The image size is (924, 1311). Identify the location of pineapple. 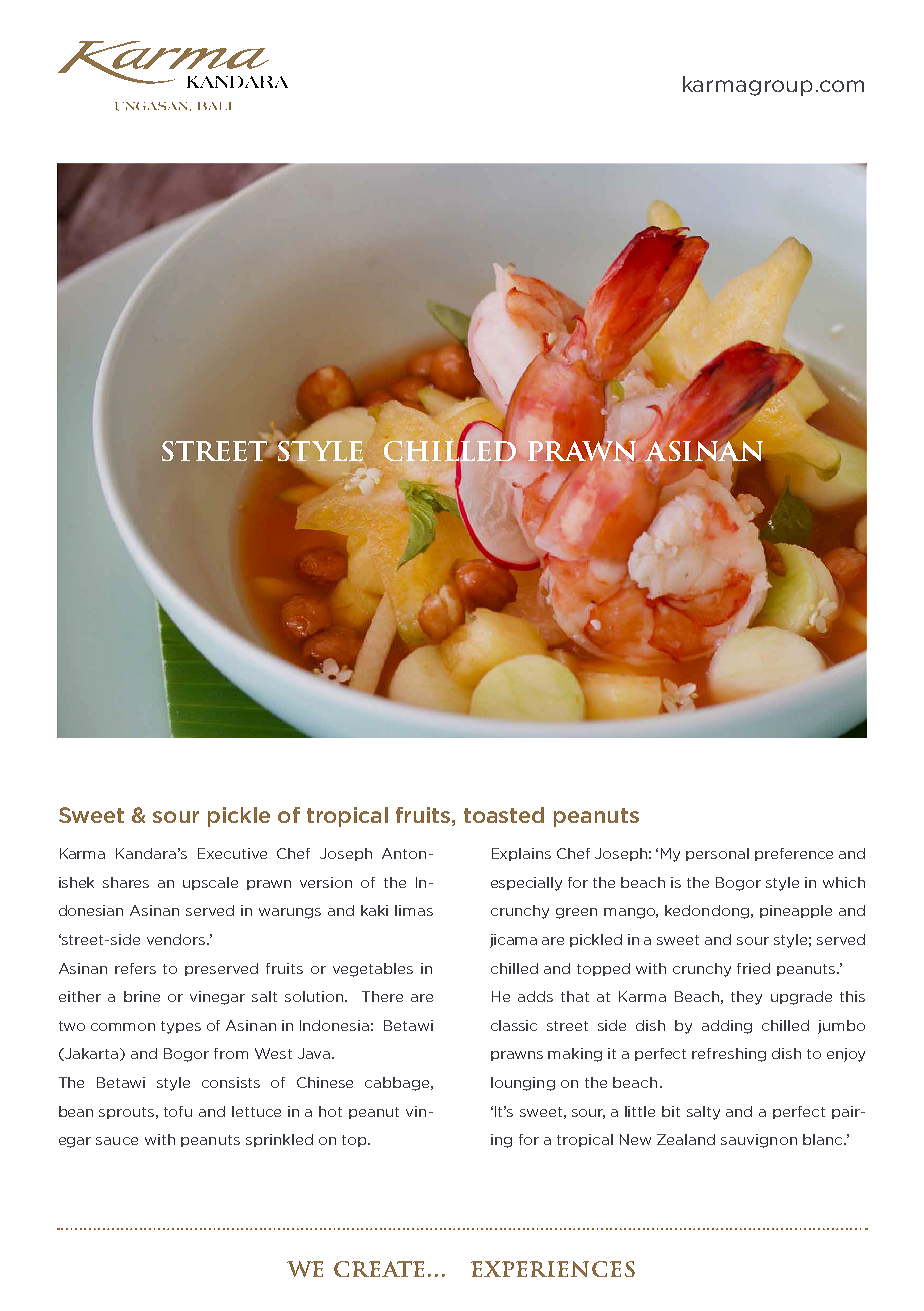
(796, 911).
